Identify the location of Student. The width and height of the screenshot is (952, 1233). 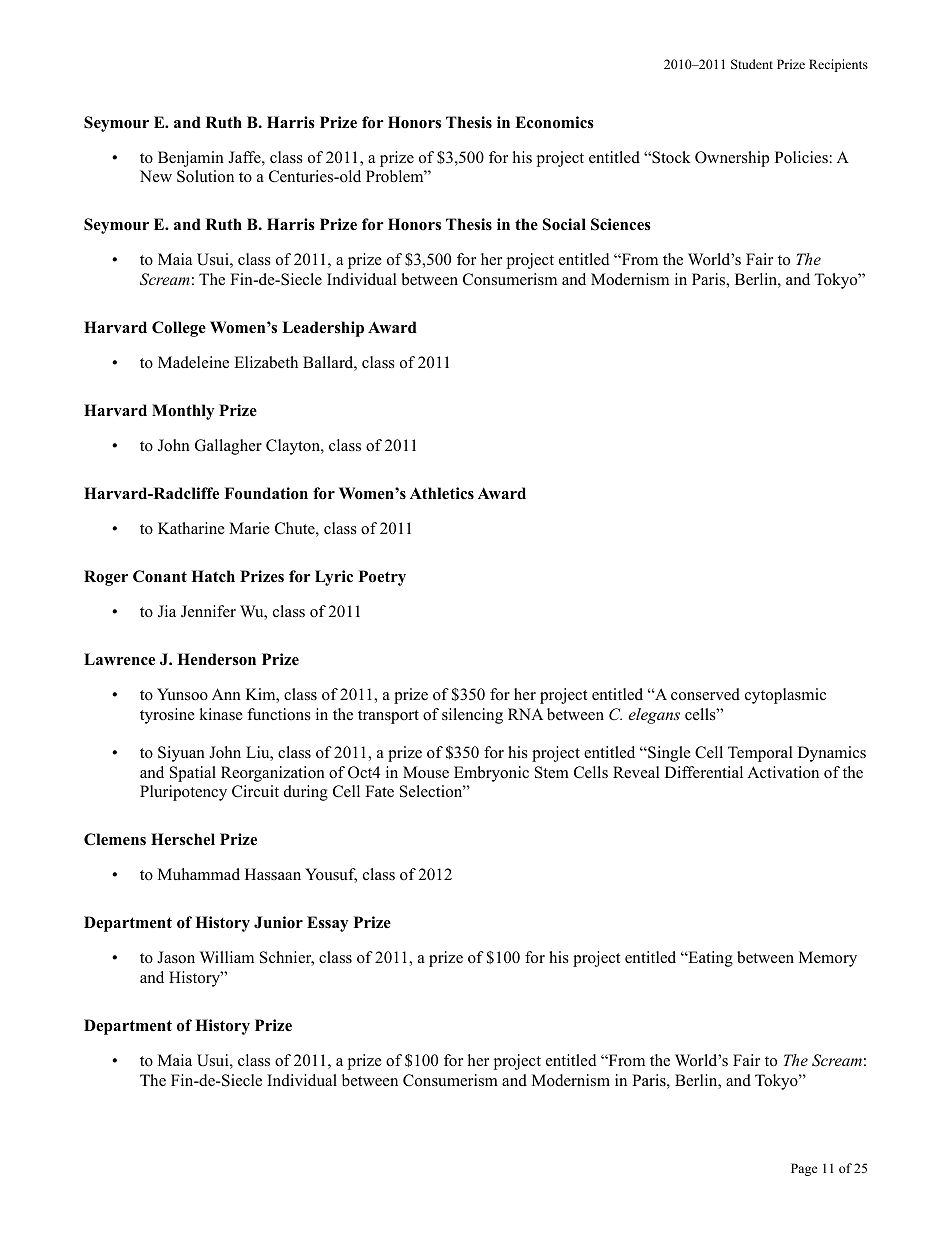
(752, 64).
